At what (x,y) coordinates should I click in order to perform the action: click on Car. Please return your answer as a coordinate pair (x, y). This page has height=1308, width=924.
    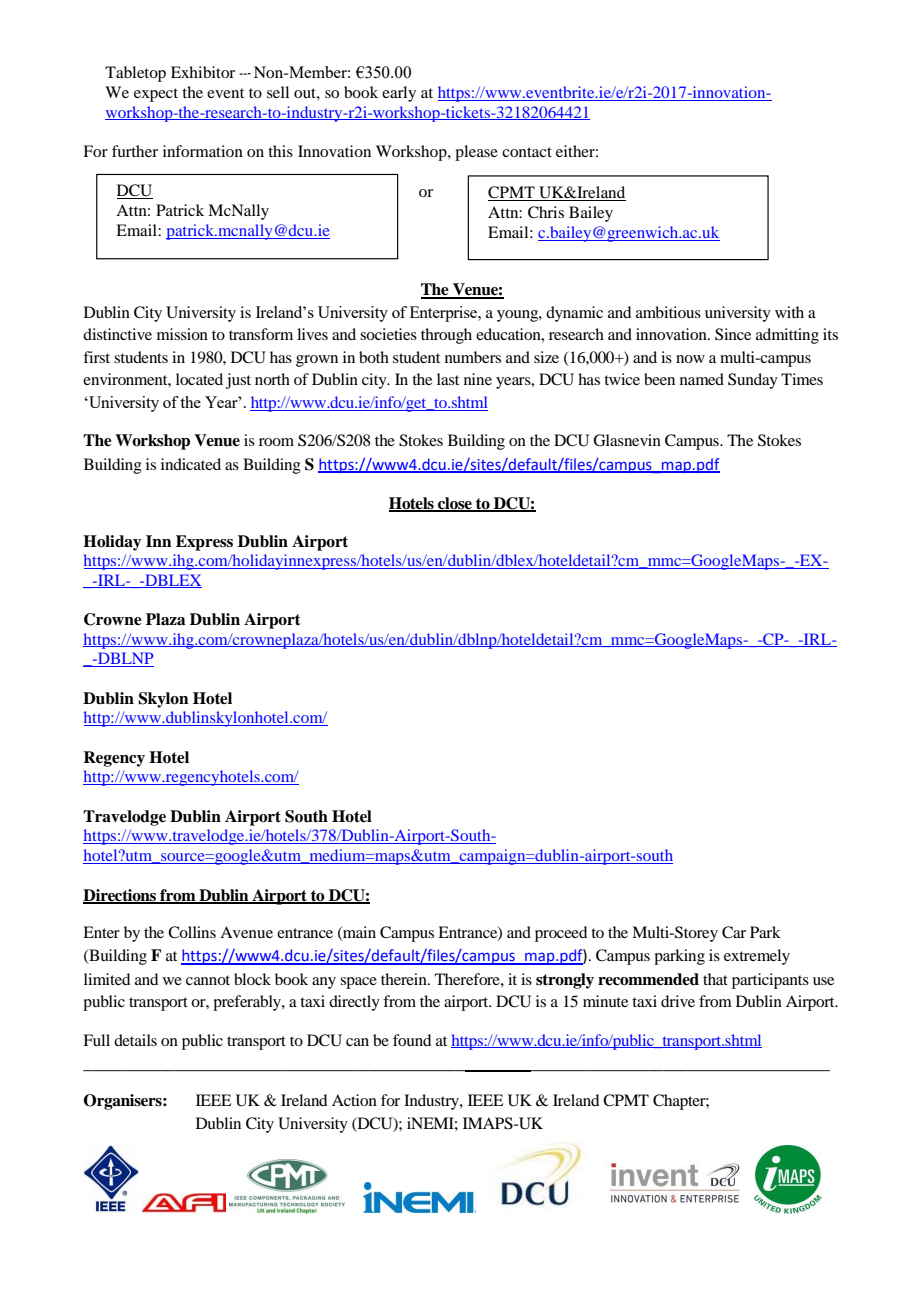
    Looking at the image, I should click on (734, 932).
